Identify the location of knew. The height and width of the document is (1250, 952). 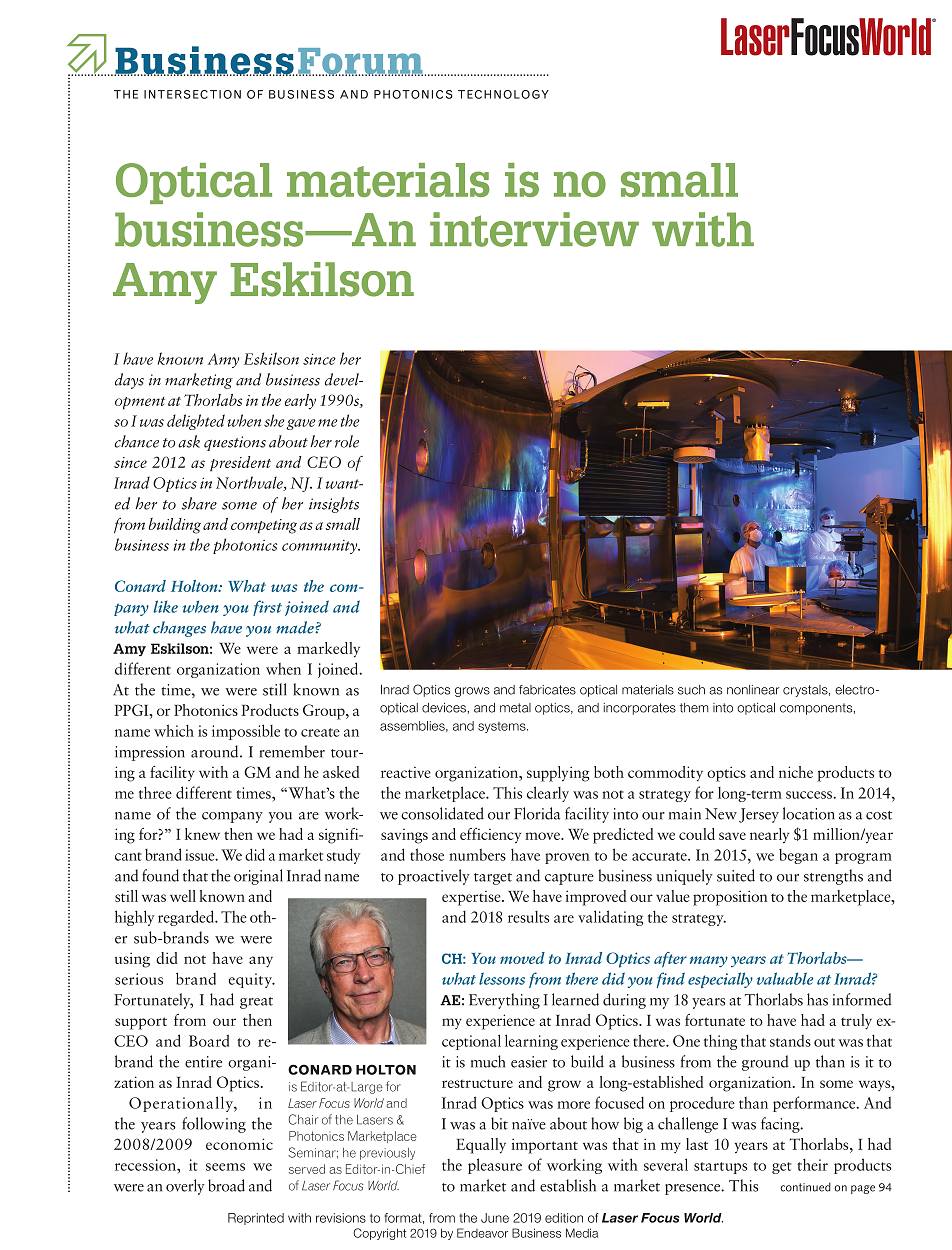
(202, 834).
